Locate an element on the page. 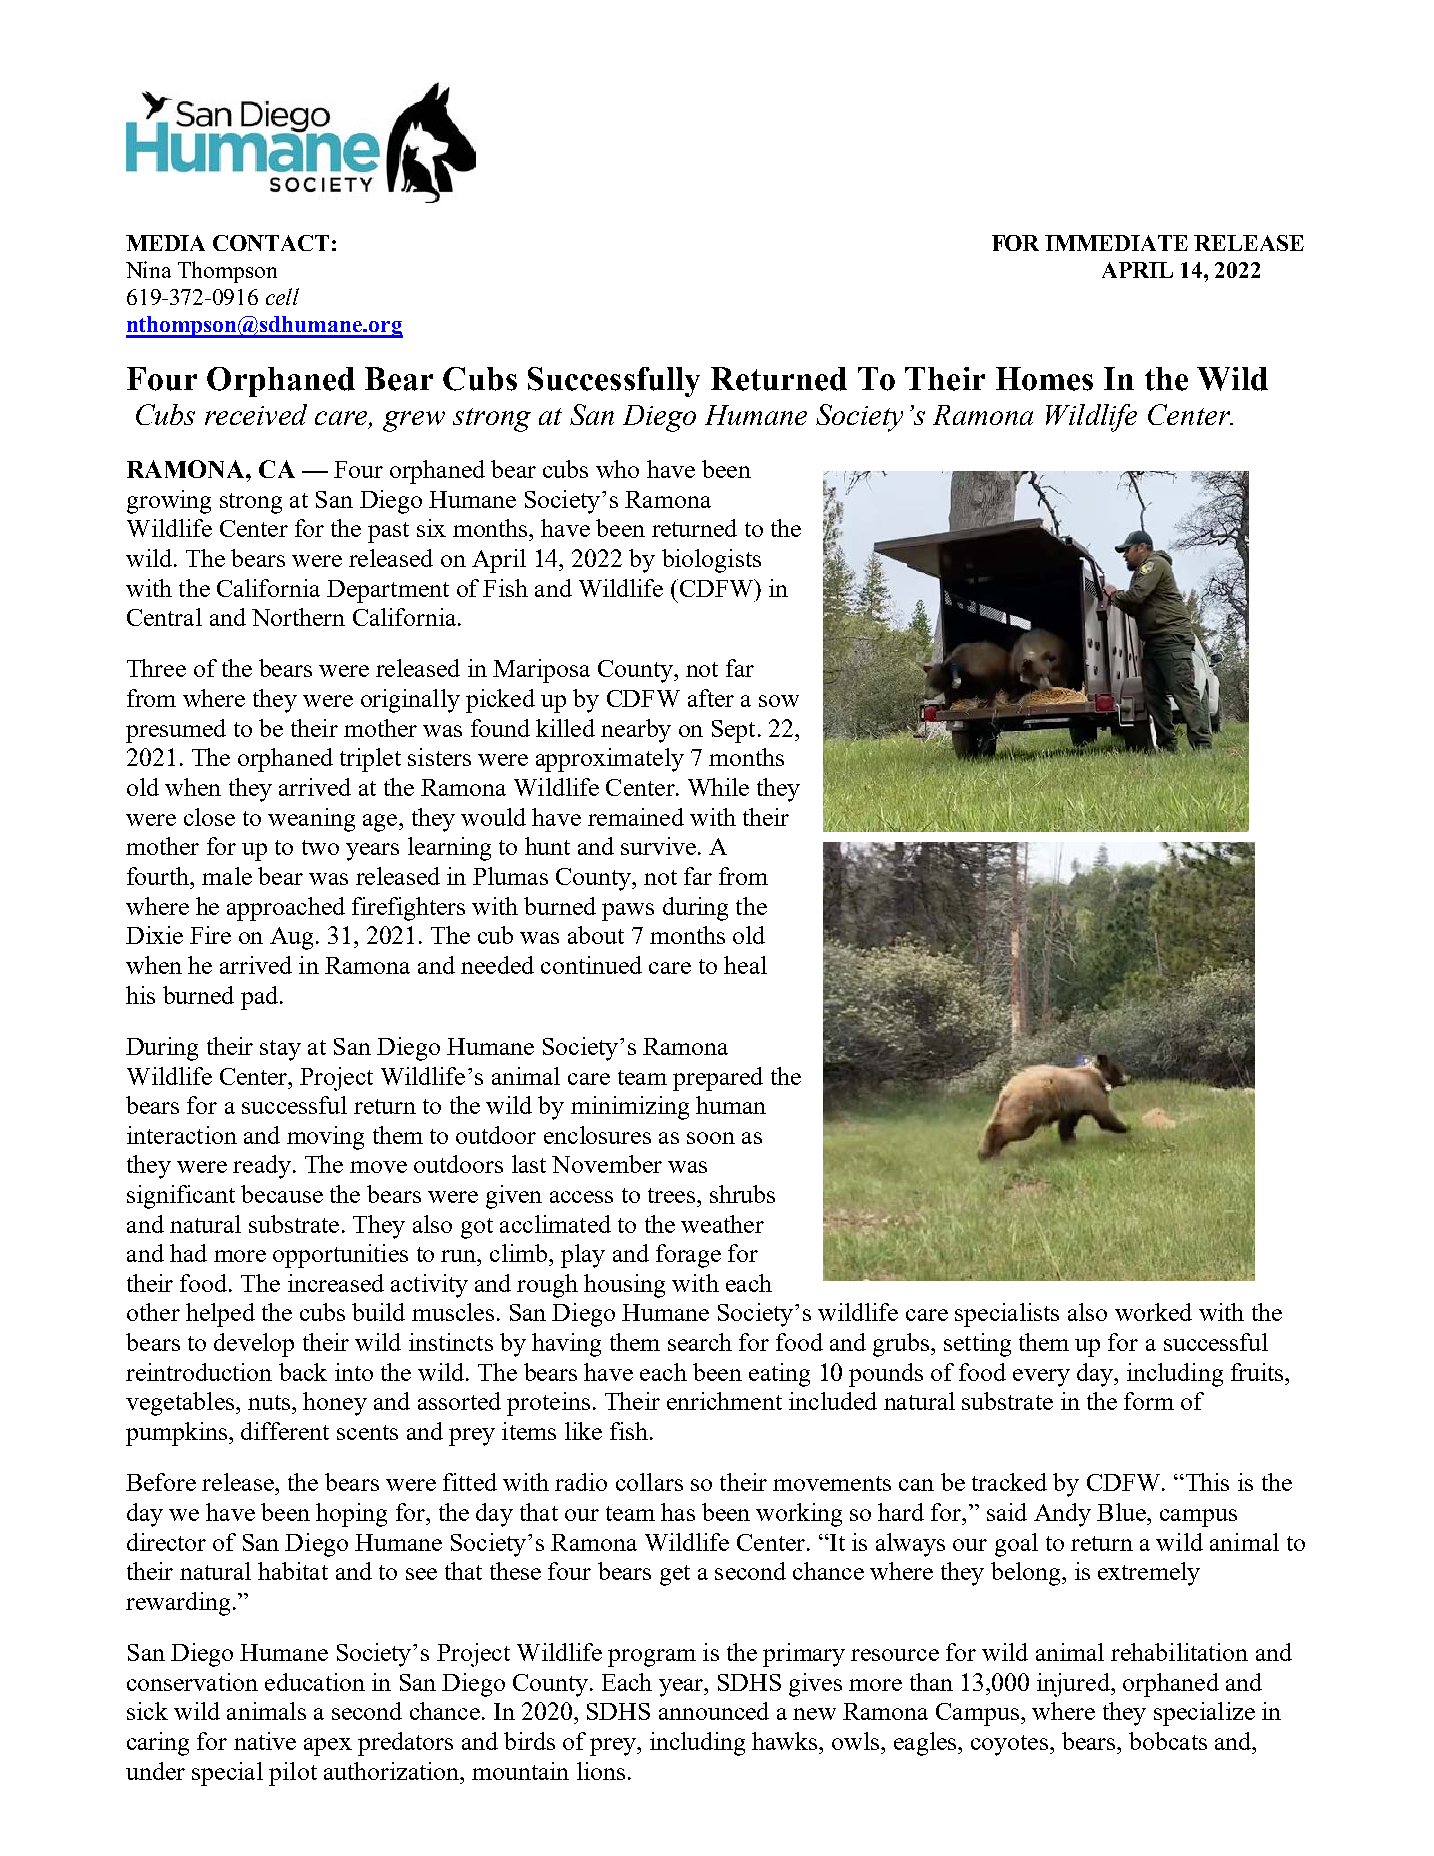 Image resolution: width=1434 pixels, height=1856 pixels. native is located at coordinates (265, 1741).
